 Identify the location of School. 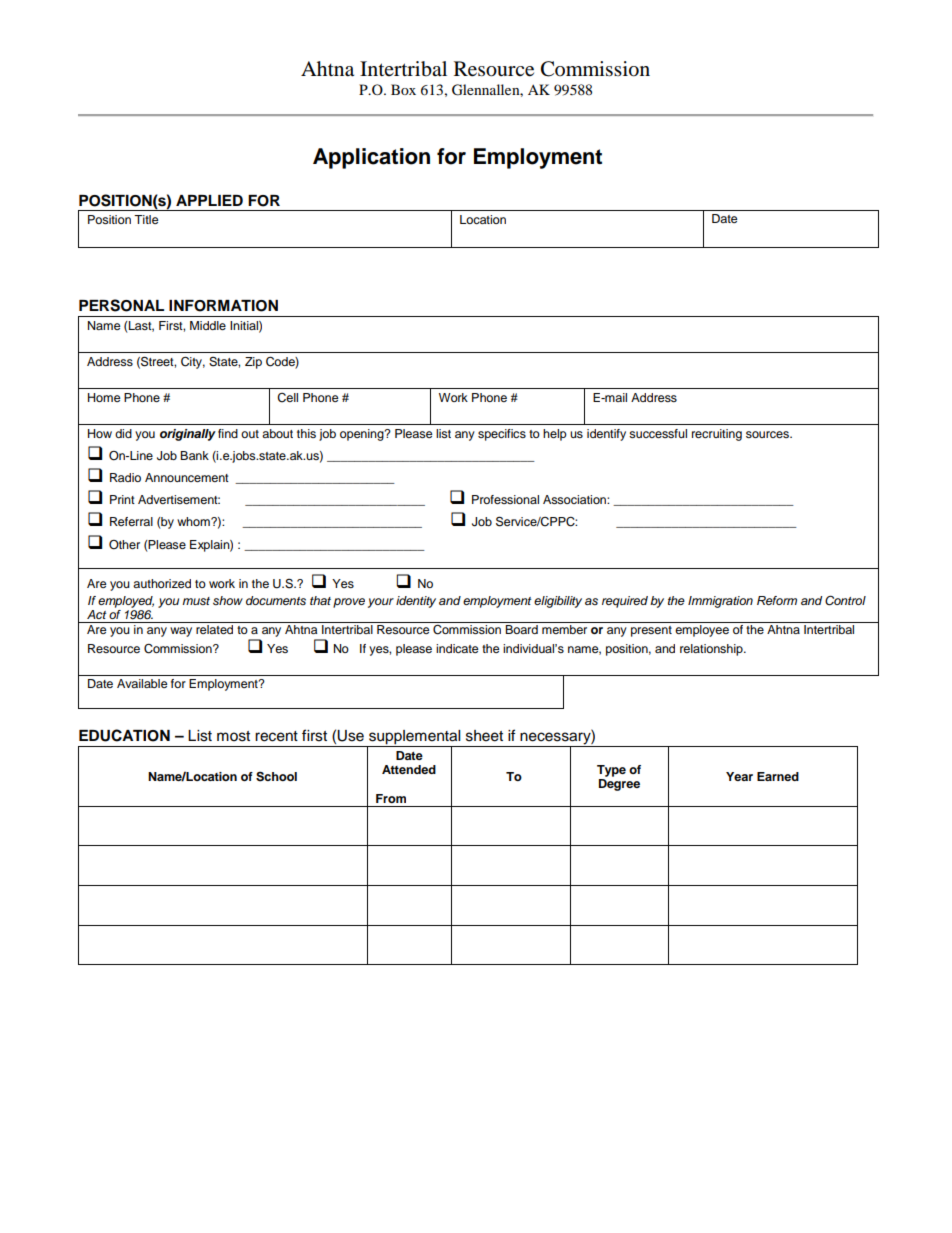
(276, 776).
